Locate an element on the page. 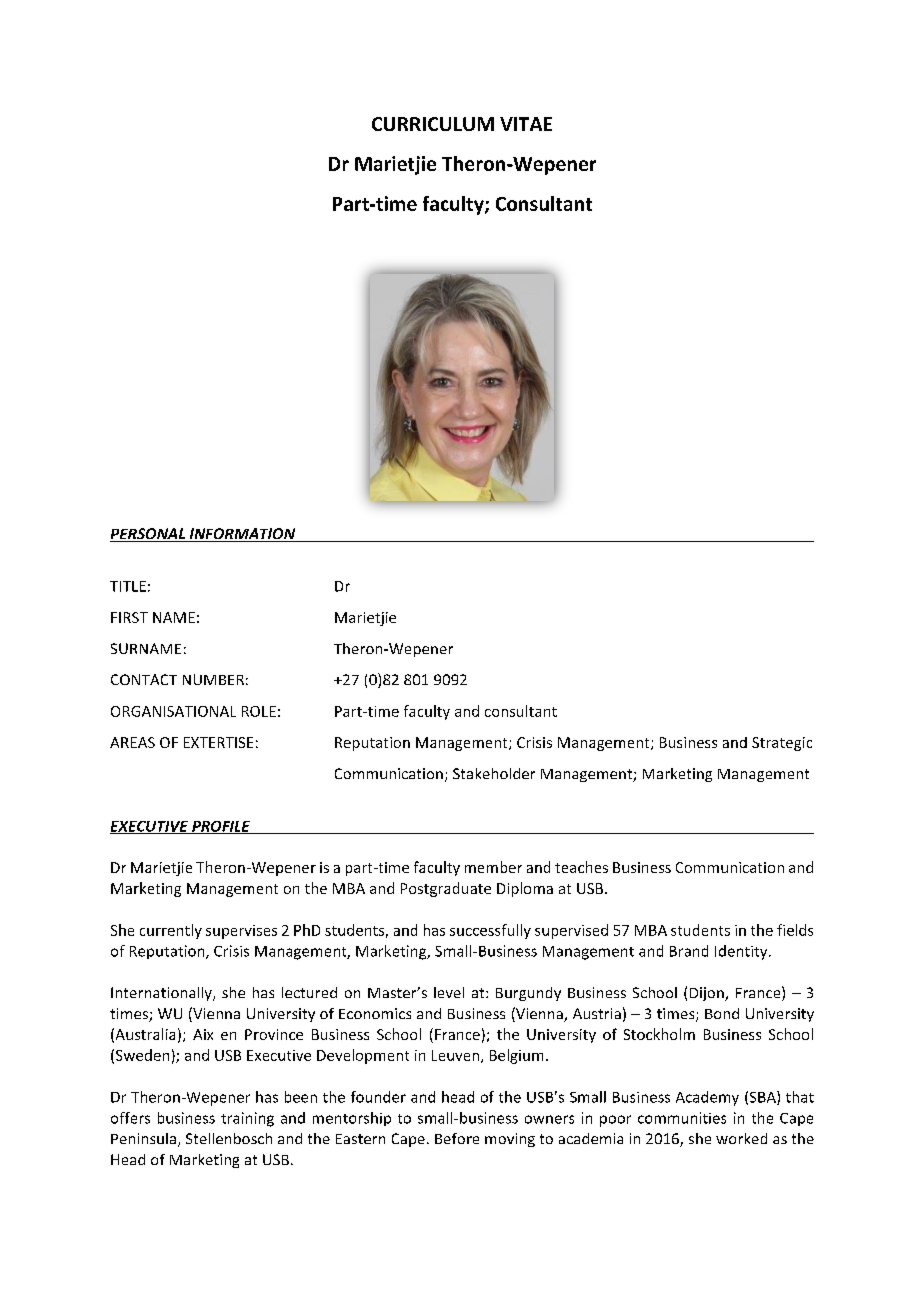  member is located at coordinates (493, 867).
